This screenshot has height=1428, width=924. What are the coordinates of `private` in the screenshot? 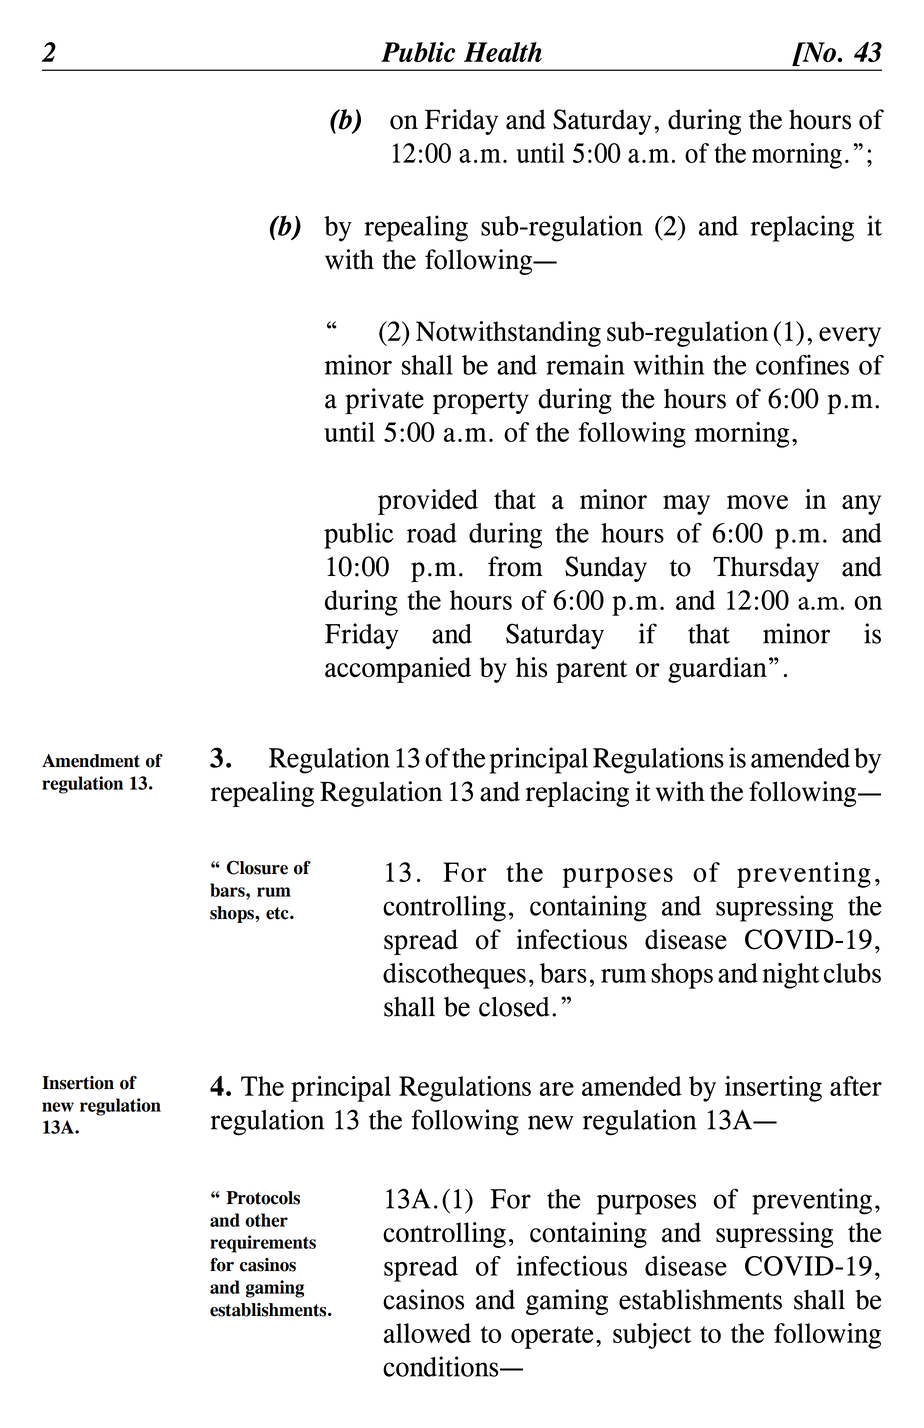 It's located at (384, 401).
